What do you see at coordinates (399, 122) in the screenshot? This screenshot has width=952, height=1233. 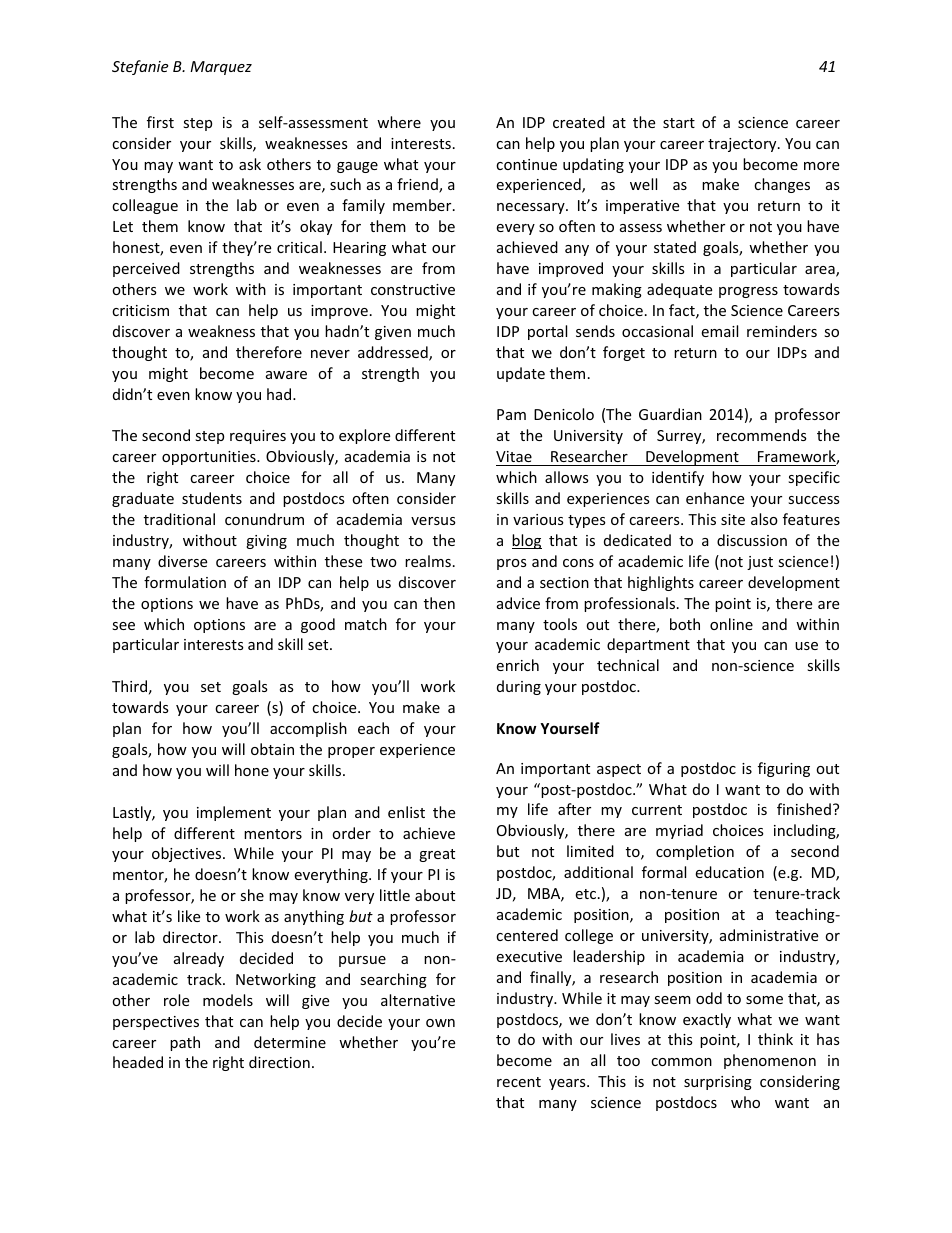 I see `where` at bounding box center [399, 122].
